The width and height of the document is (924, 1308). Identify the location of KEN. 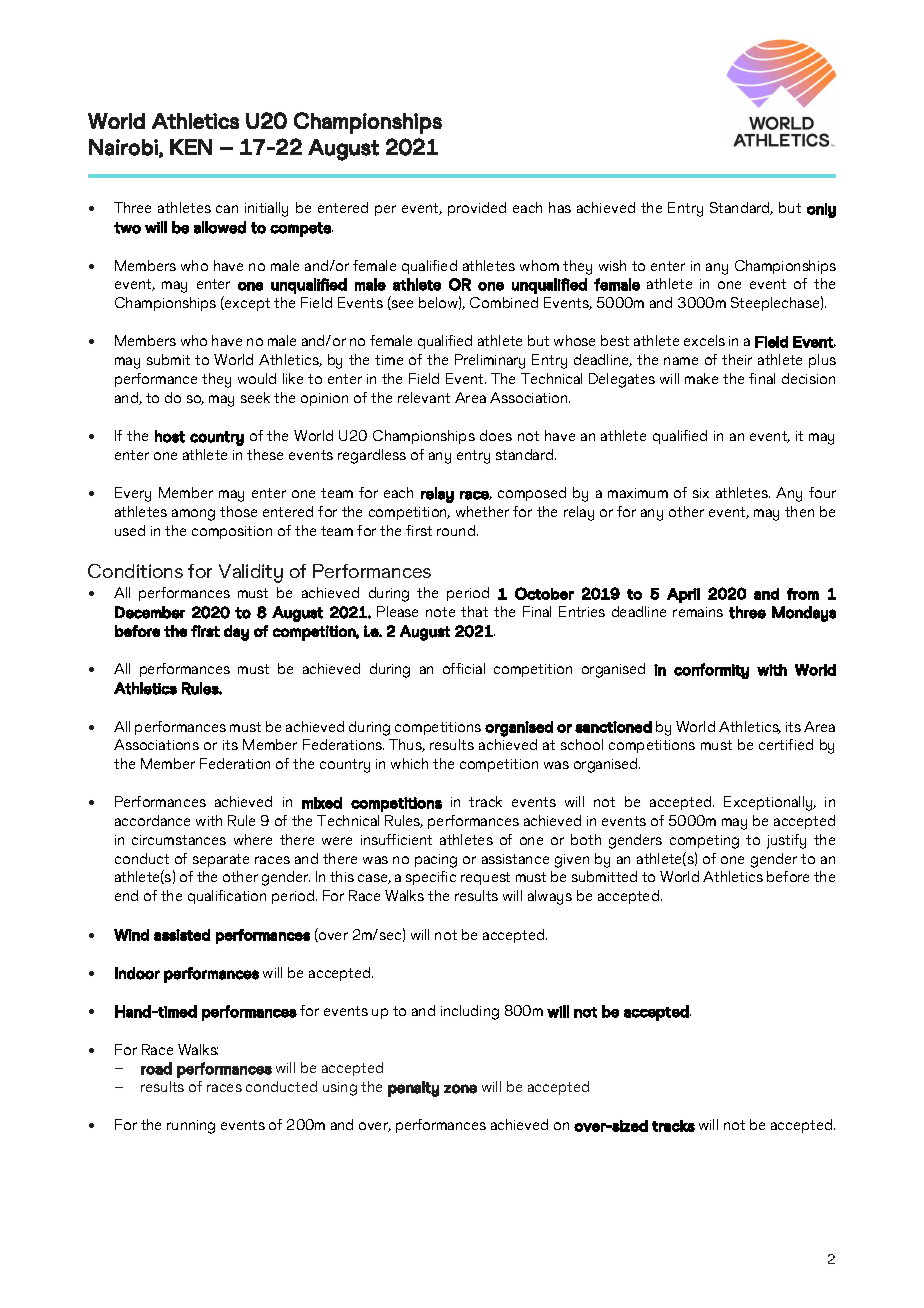
(191, 147).
